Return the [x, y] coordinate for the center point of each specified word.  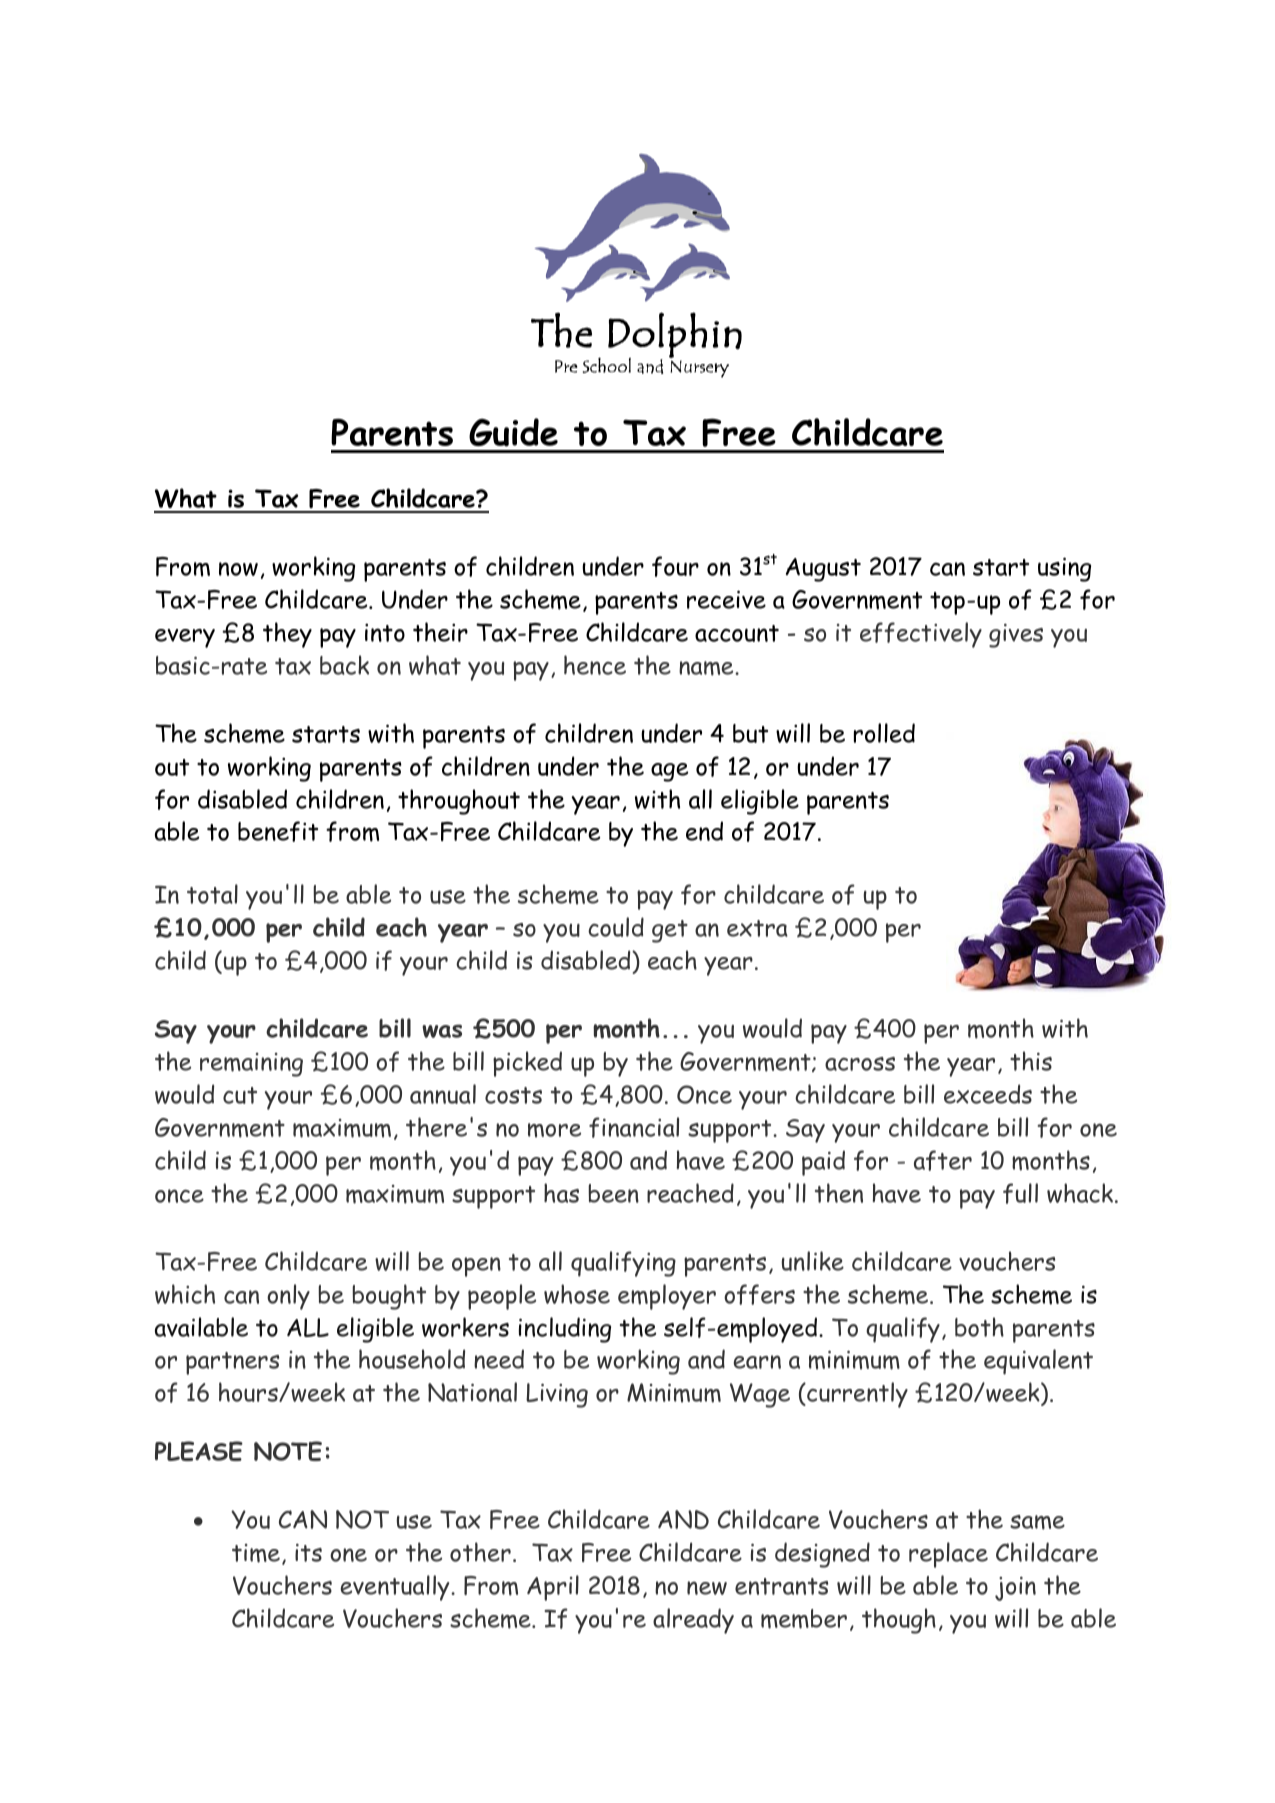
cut [240, 1095]
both [979, 1327]
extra [757, 928]
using [1064, 569]
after [943, 1160]
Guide [513, 432]
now [238, 569]
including [565, 1330]
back [344, 665]
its [308, 1553]
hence [595, 665]
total [212, 894]
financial [634, 1127]
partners [232, 1363]
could [616, 927]
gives [1016, 636]
